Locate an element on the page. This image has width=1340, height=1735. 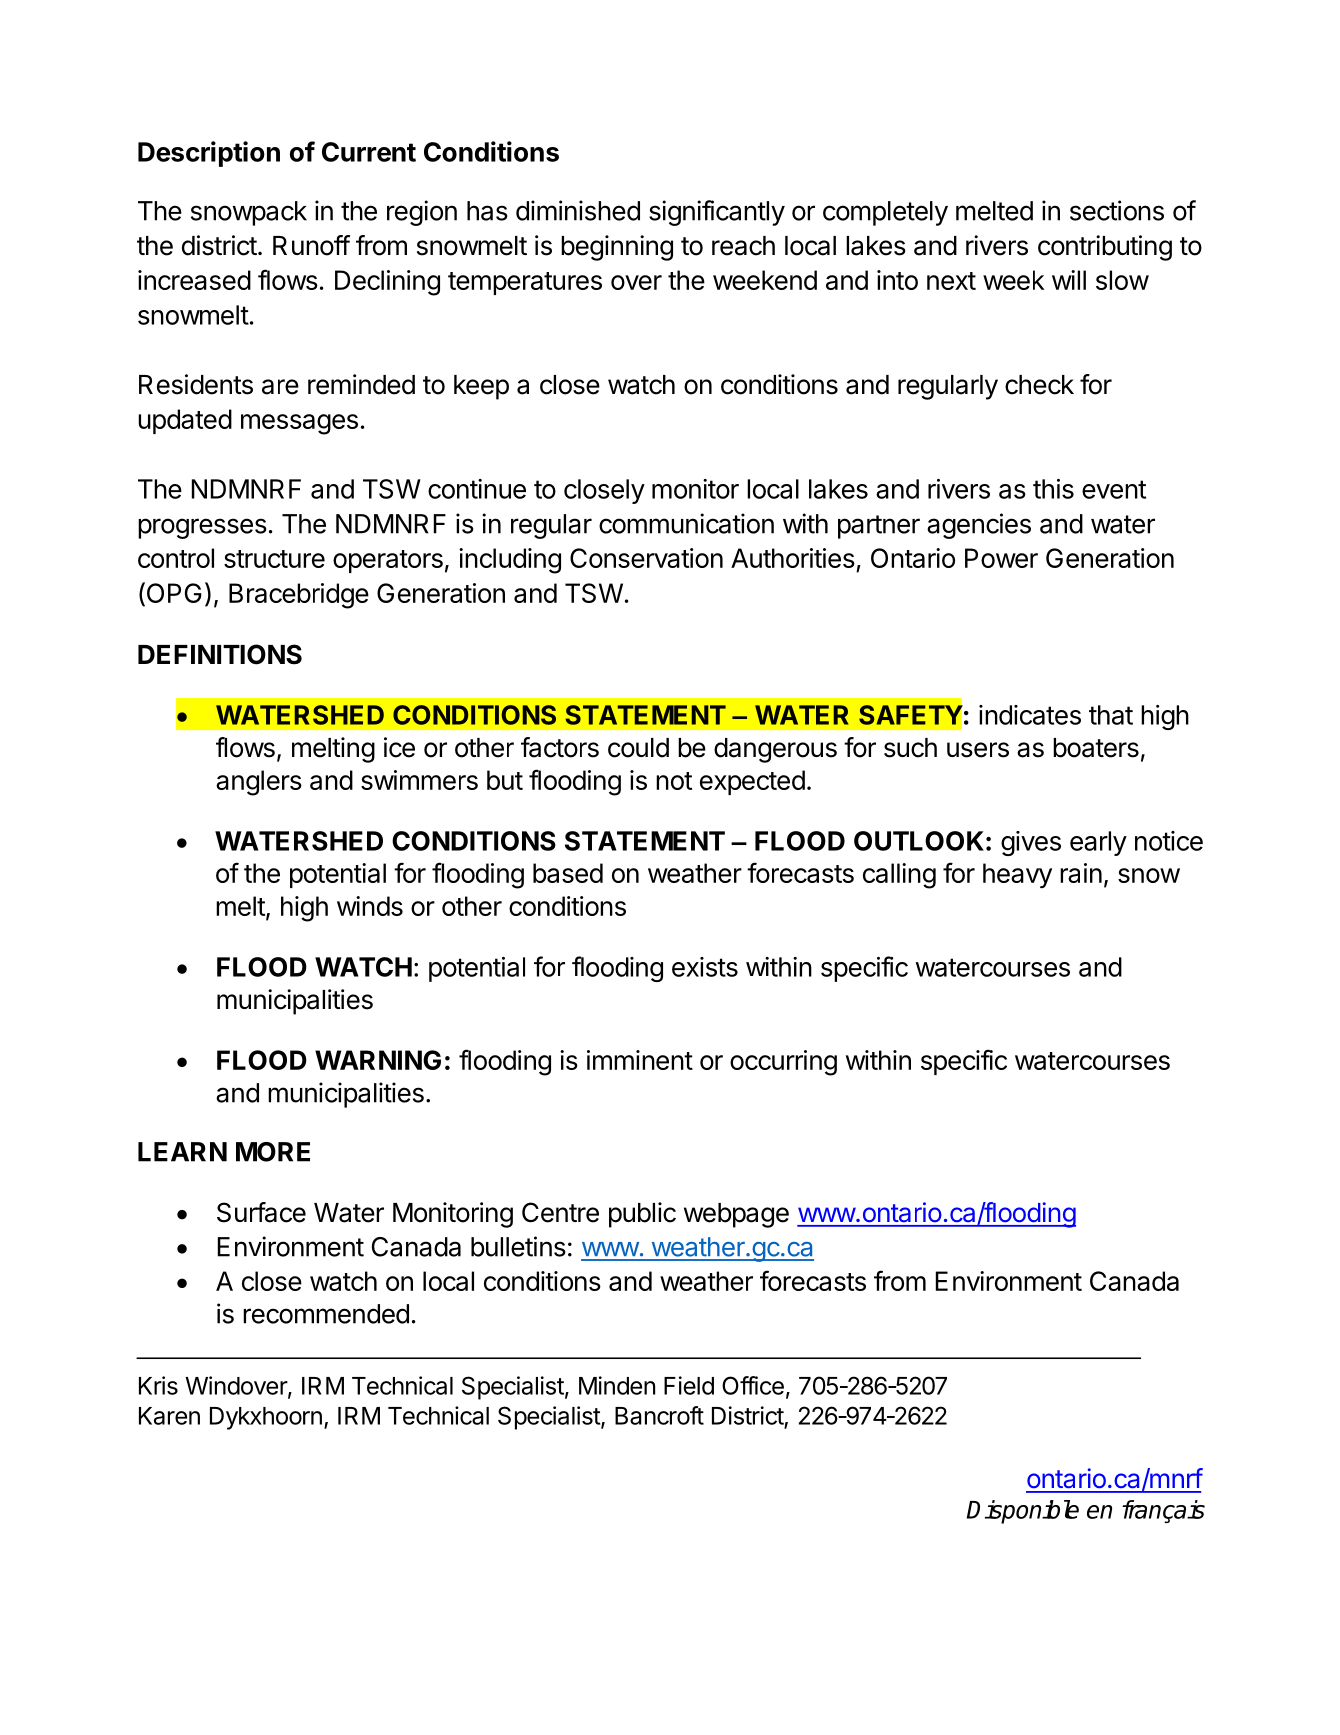
WARNING is located at coordinates (378, 1060).
